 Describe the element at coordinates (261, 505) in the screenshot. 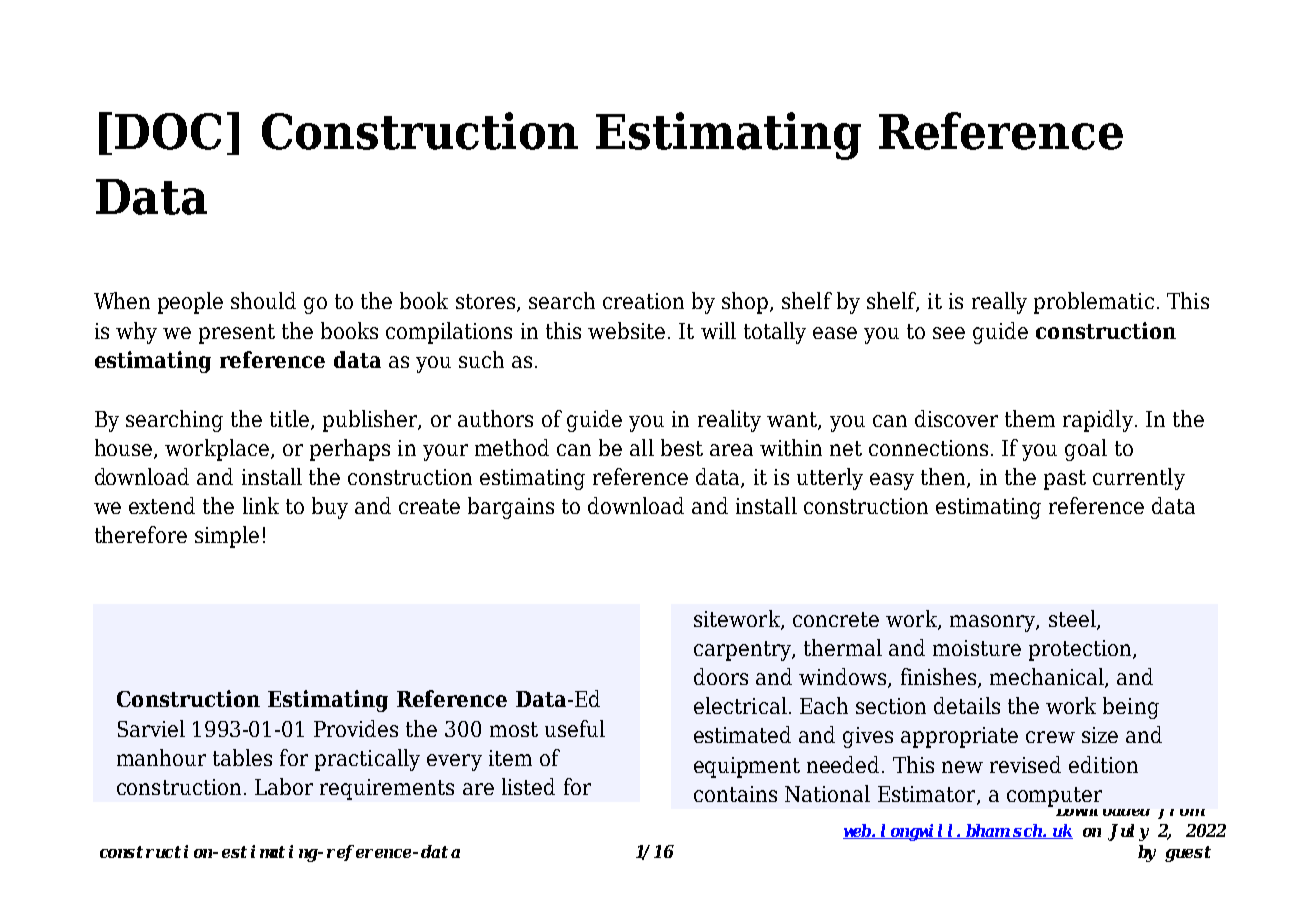

I see `link` at that location.
